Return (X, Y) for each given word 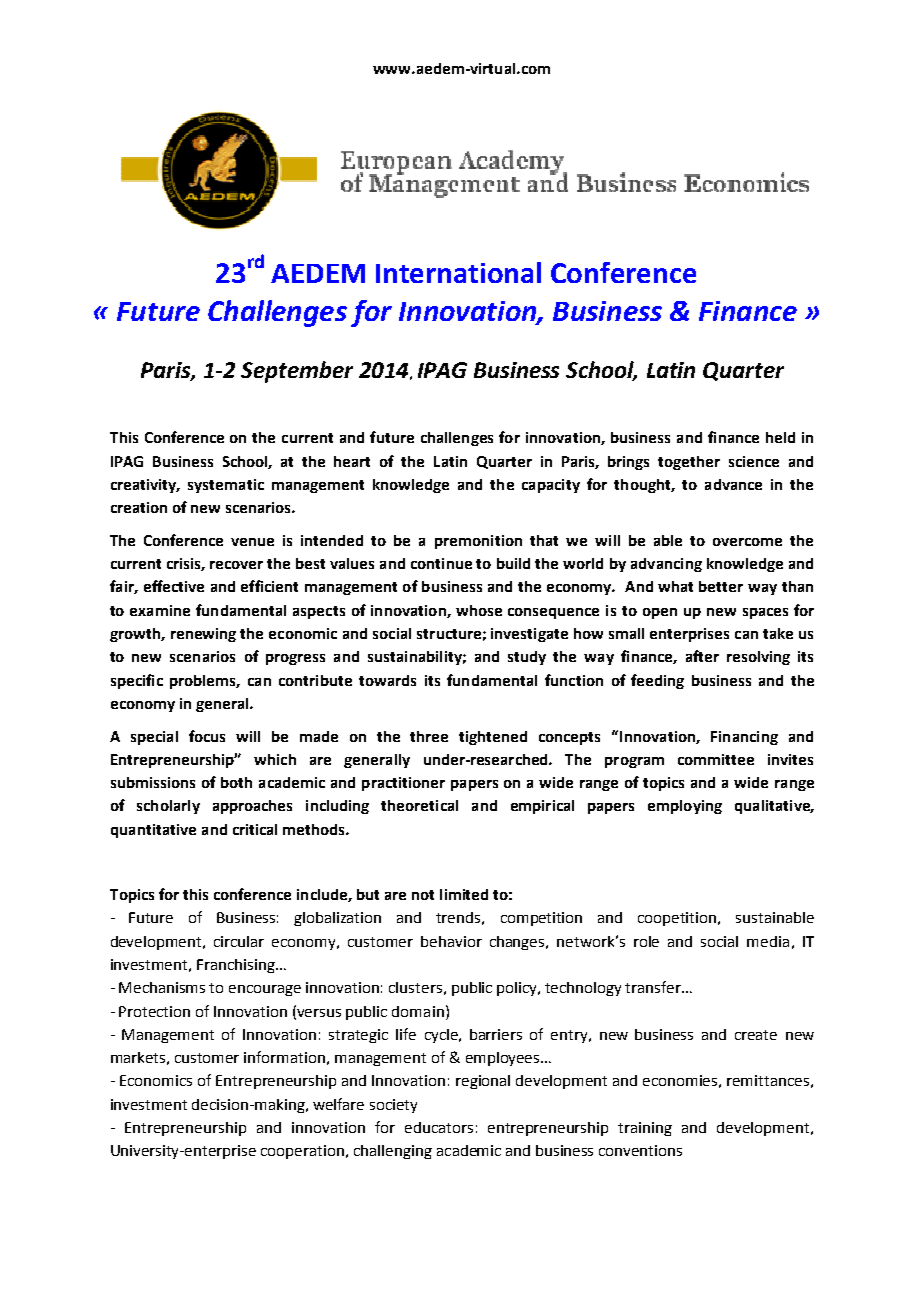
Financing (744, 738)
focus (207, 736)
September (297, 372)
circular (239, 941)
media (768, 941)
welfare (338, 1104)
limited (464, 894)
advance (733, 484)
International (458, 272)
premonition (478, 542)
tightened (493, 738)
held (780, 437)
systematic (226, 486)
